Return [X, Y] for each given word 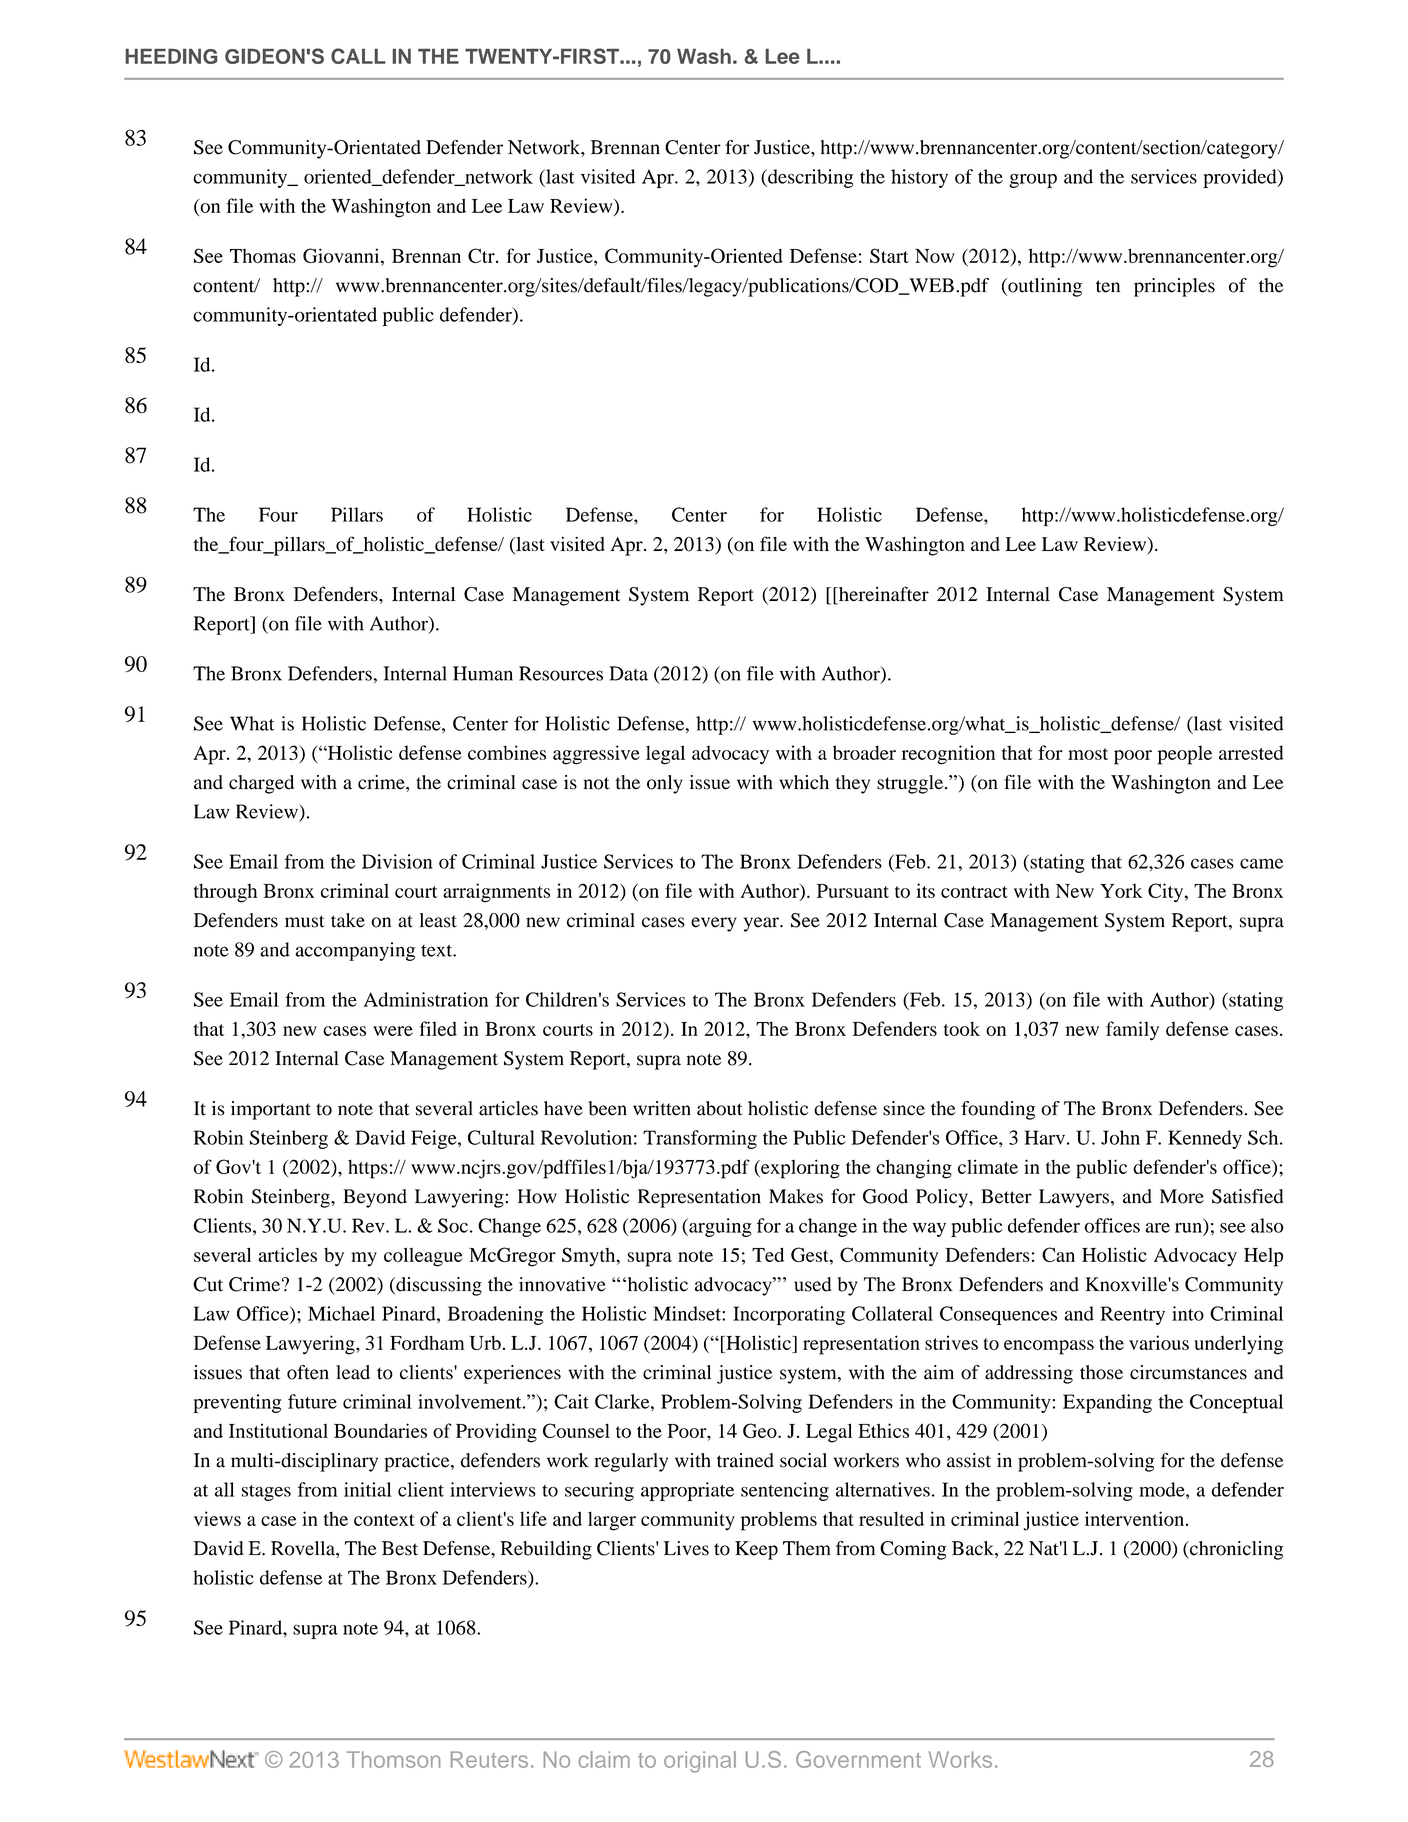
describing [809, 178]
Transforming [700, 1139]
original [700, 1762]
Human [483, 673]
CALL [358, 56]
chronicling [1235, 1550]
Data [628, 673]
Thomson [393, 1759]
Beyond [375, 1198]
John [1120, 1137]
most [1088, 754]
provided [1241, 178]
